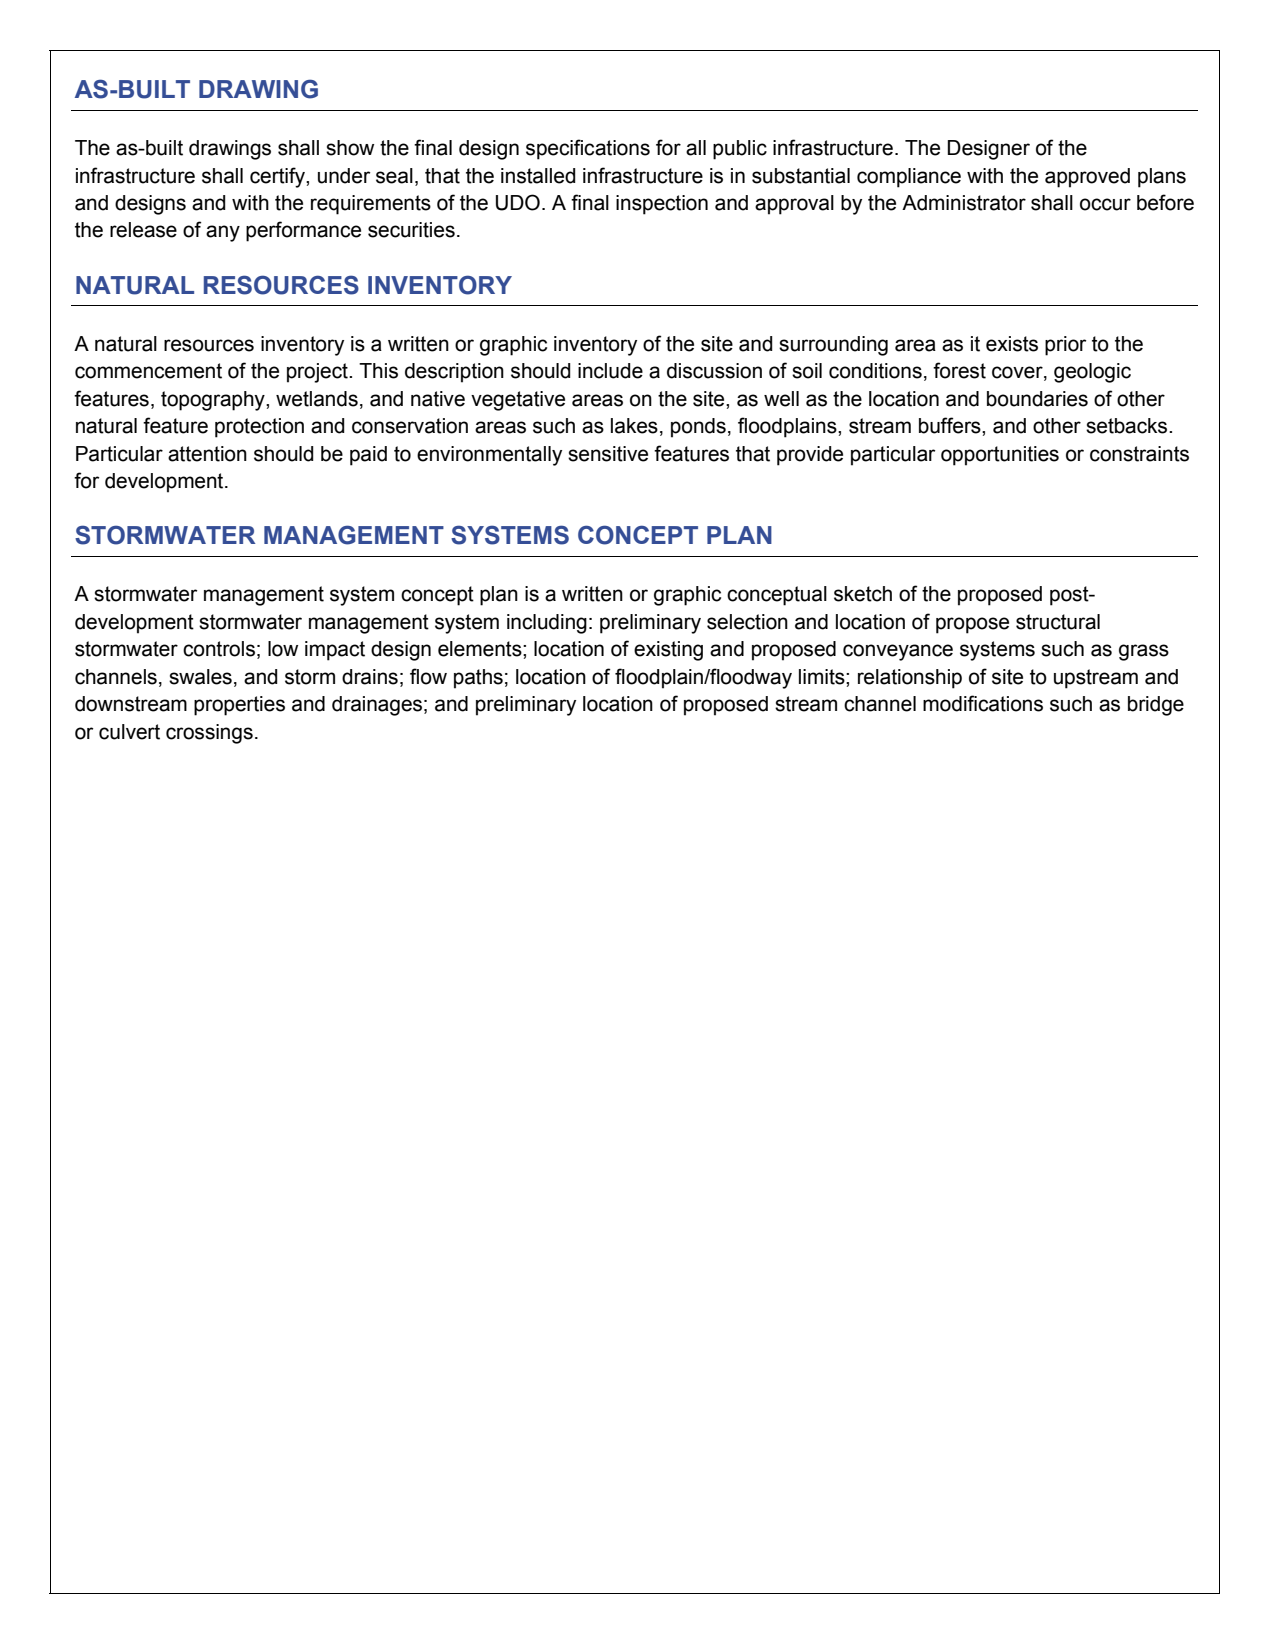 This document has height=1644, width=1270. What do you see at coordinates (610, 371) in the document?
I see `include` at bounding box center [610, 371].
